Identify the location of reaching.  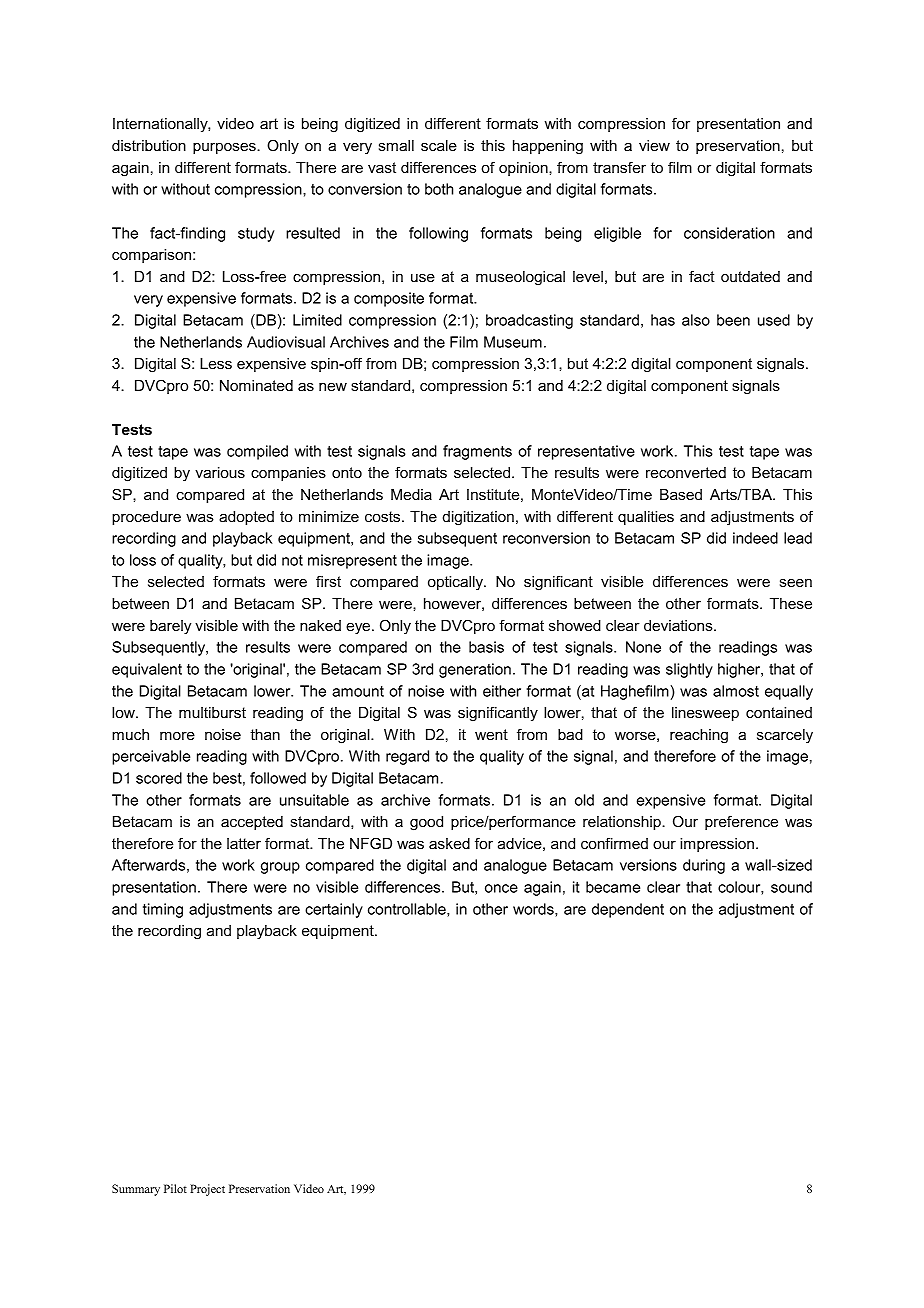
(699, 736).
